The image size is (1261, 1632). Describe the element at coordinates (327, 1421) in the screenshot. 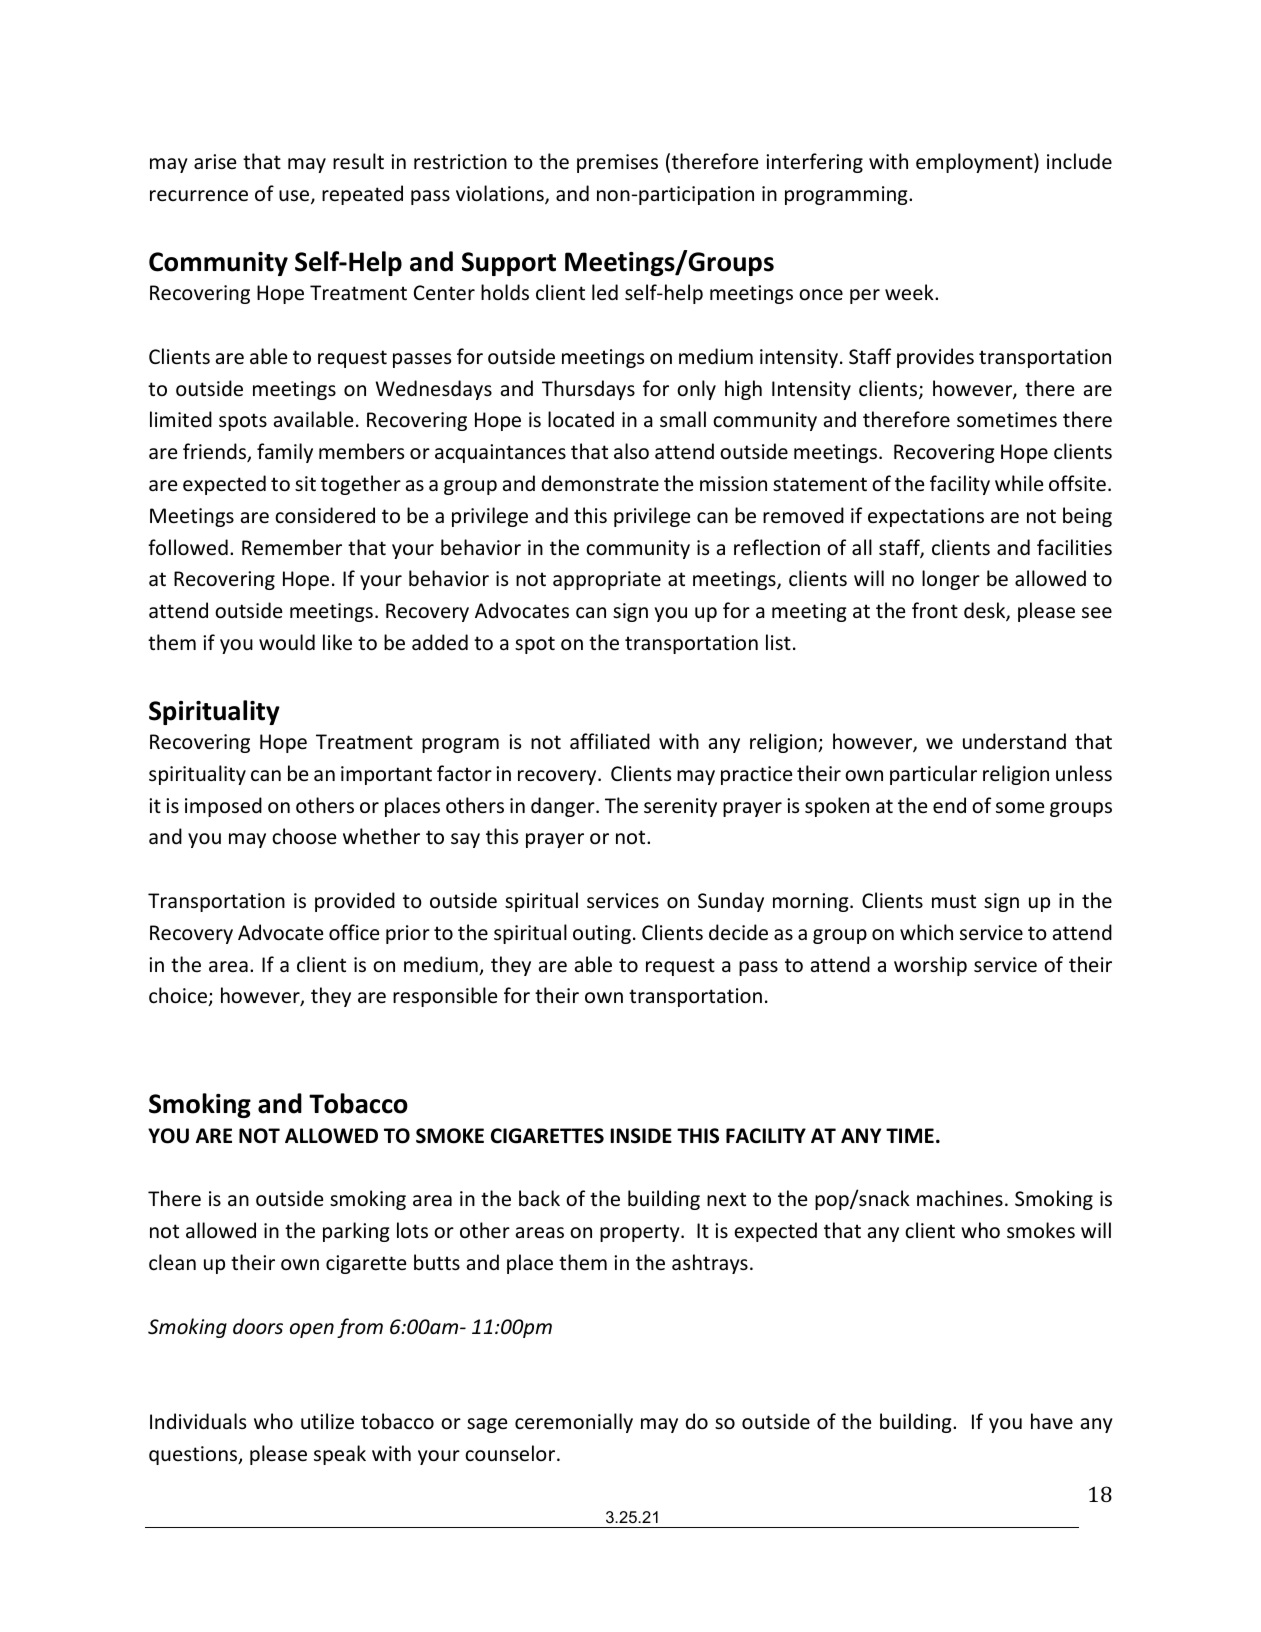

I see `utilize` at that location.
